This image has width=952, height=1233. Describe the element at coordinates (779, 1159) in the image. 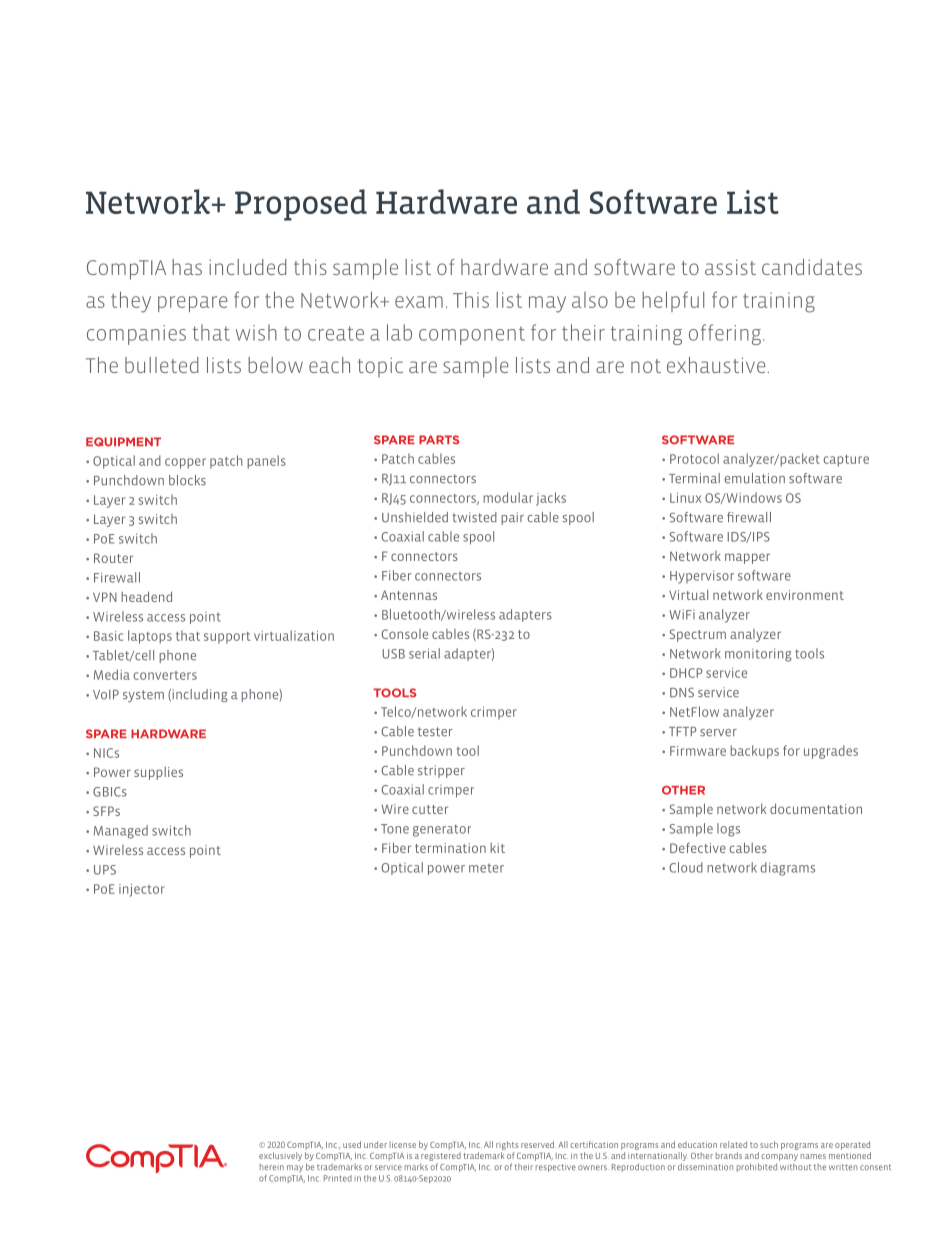

I see `company` at that location.
